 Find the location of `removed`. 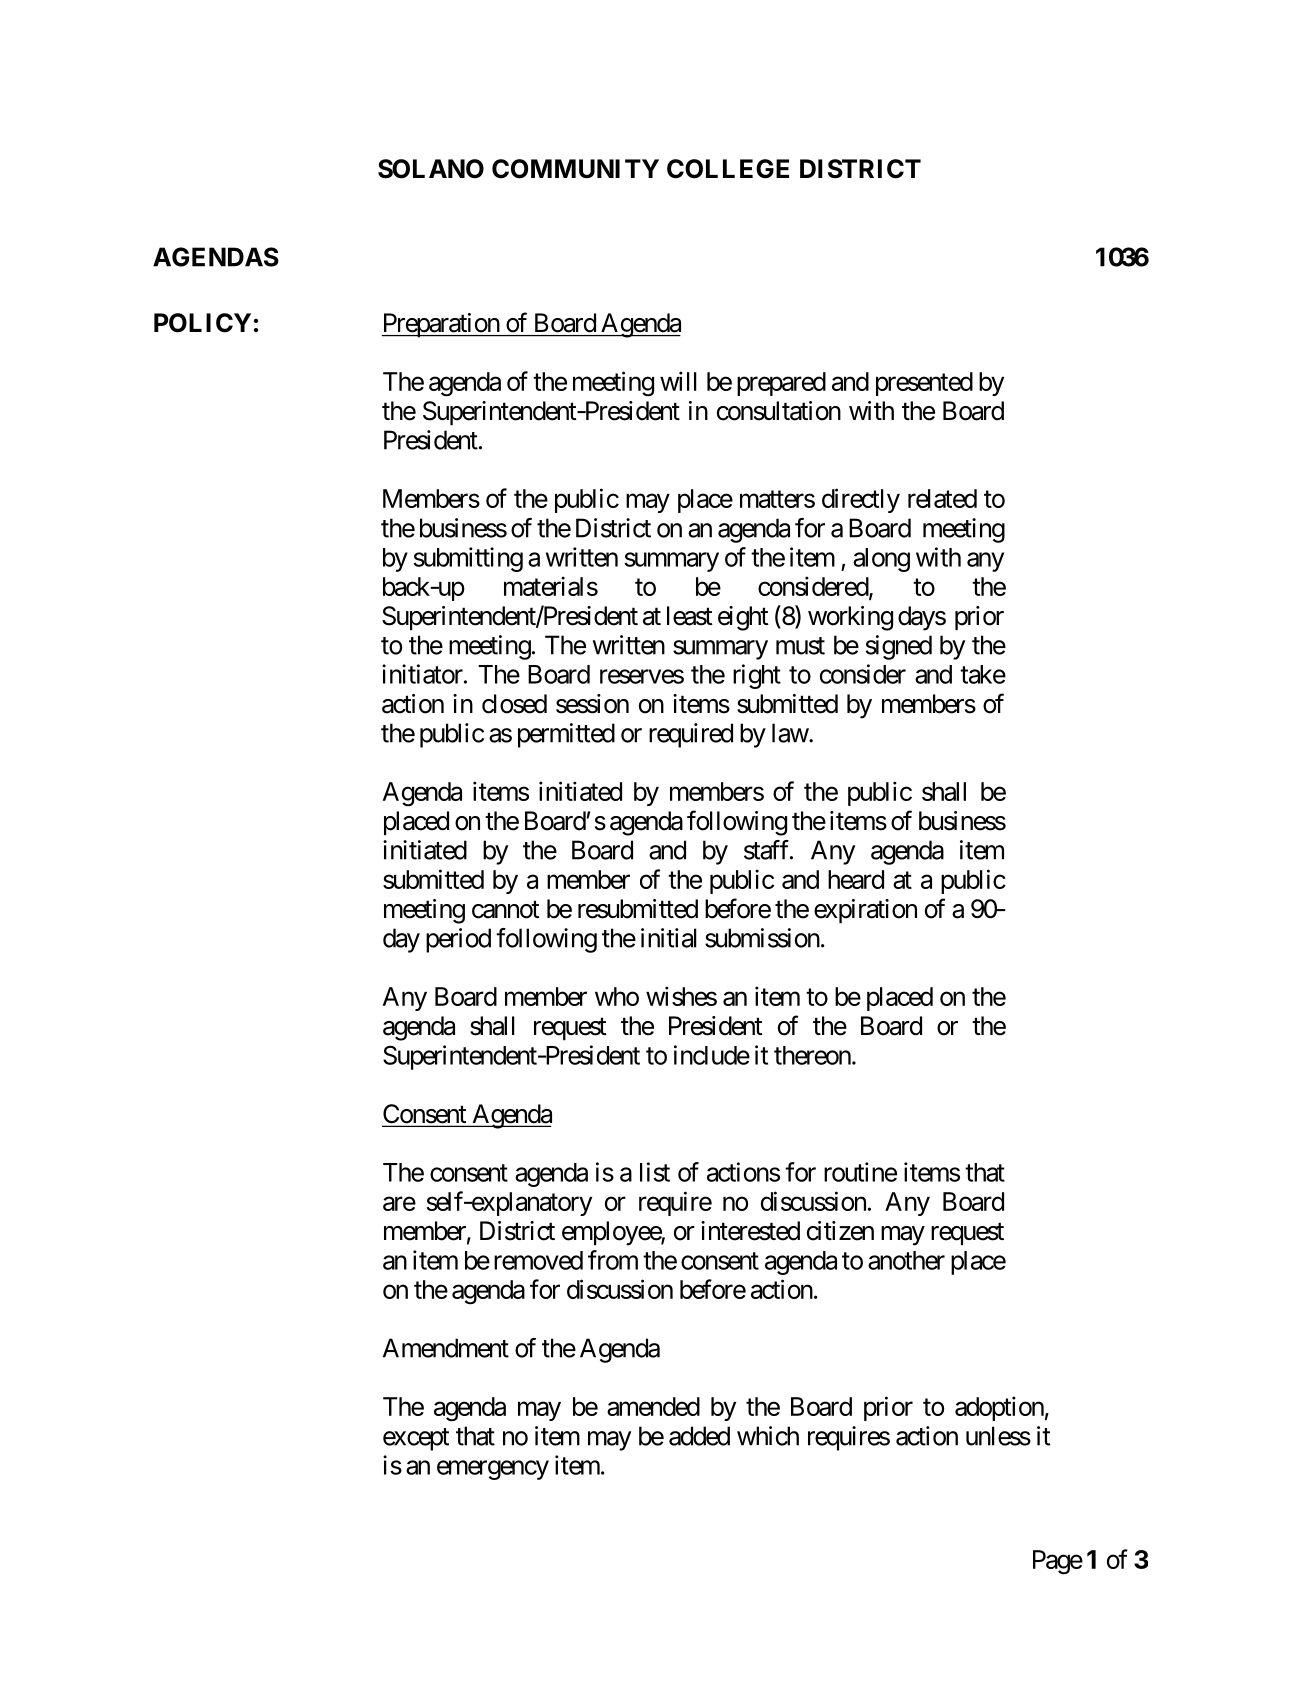

removed is located at coordinates (538, 1260).
